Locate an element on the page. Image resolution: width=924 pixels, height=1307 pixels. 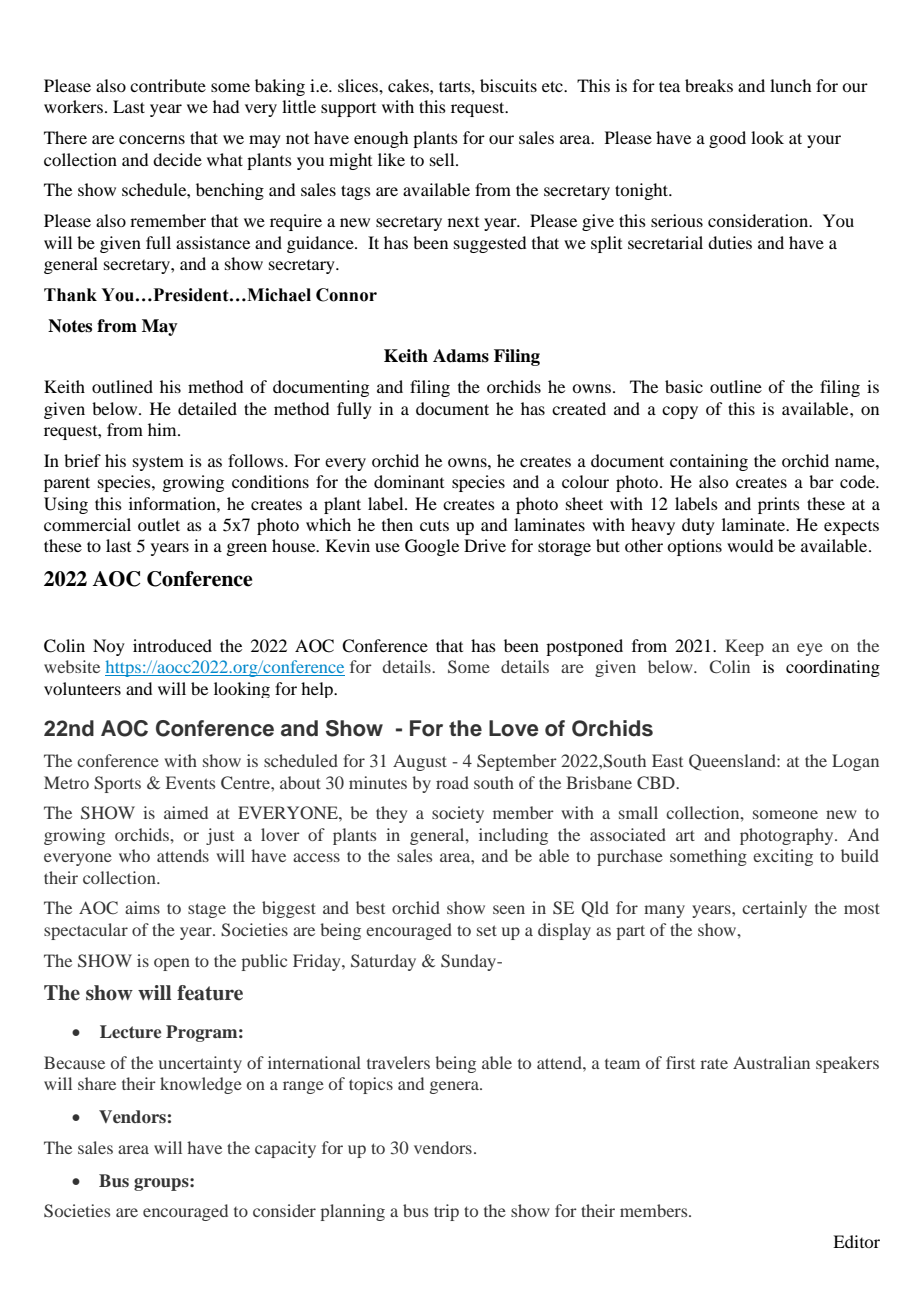
prints is located at coordinates (779, 505).
